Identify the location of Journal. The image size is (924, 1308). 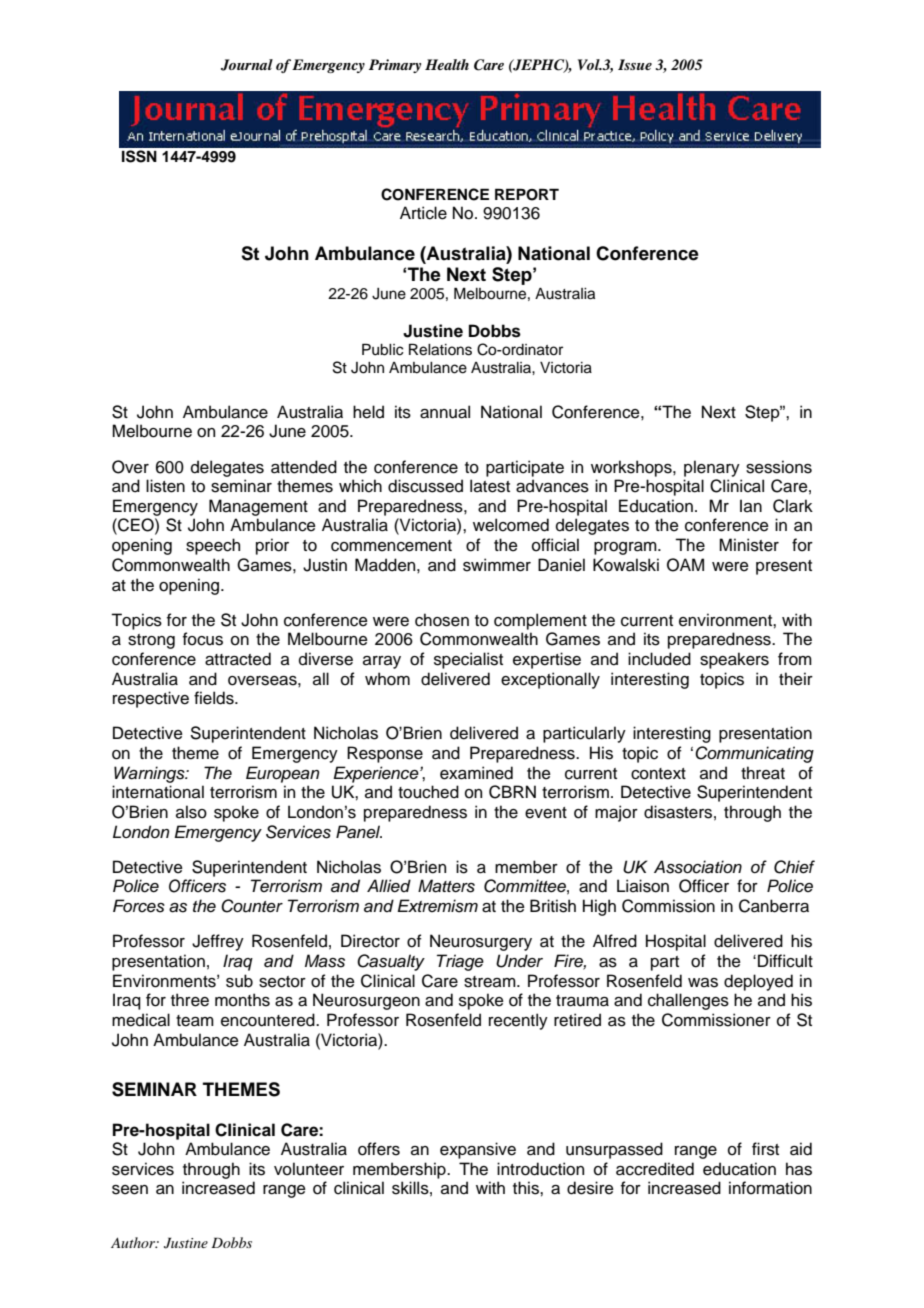
(247, 65).
